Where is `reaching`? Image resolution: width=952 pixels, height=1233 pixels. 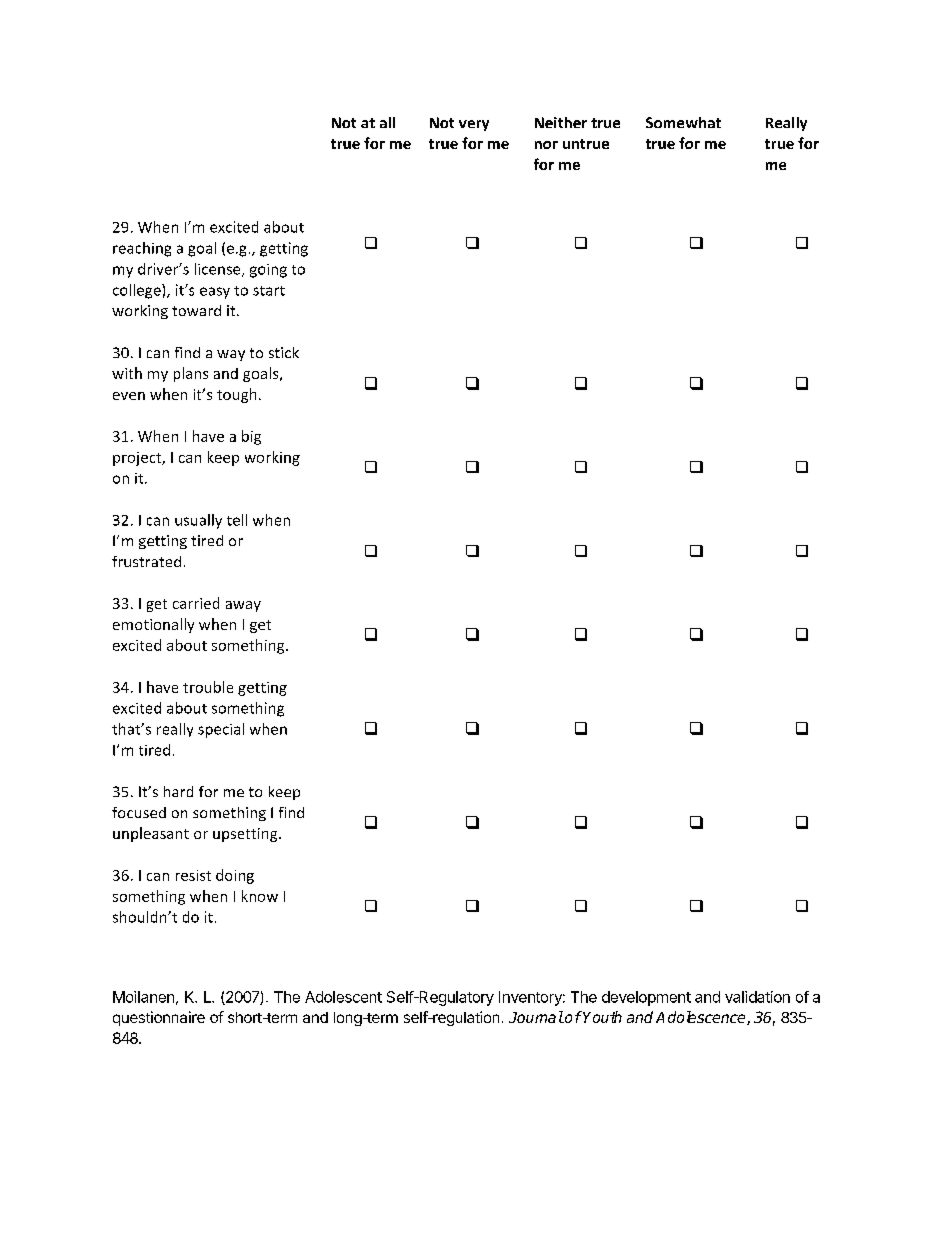
reaching is located at coordinates (142, 249).
